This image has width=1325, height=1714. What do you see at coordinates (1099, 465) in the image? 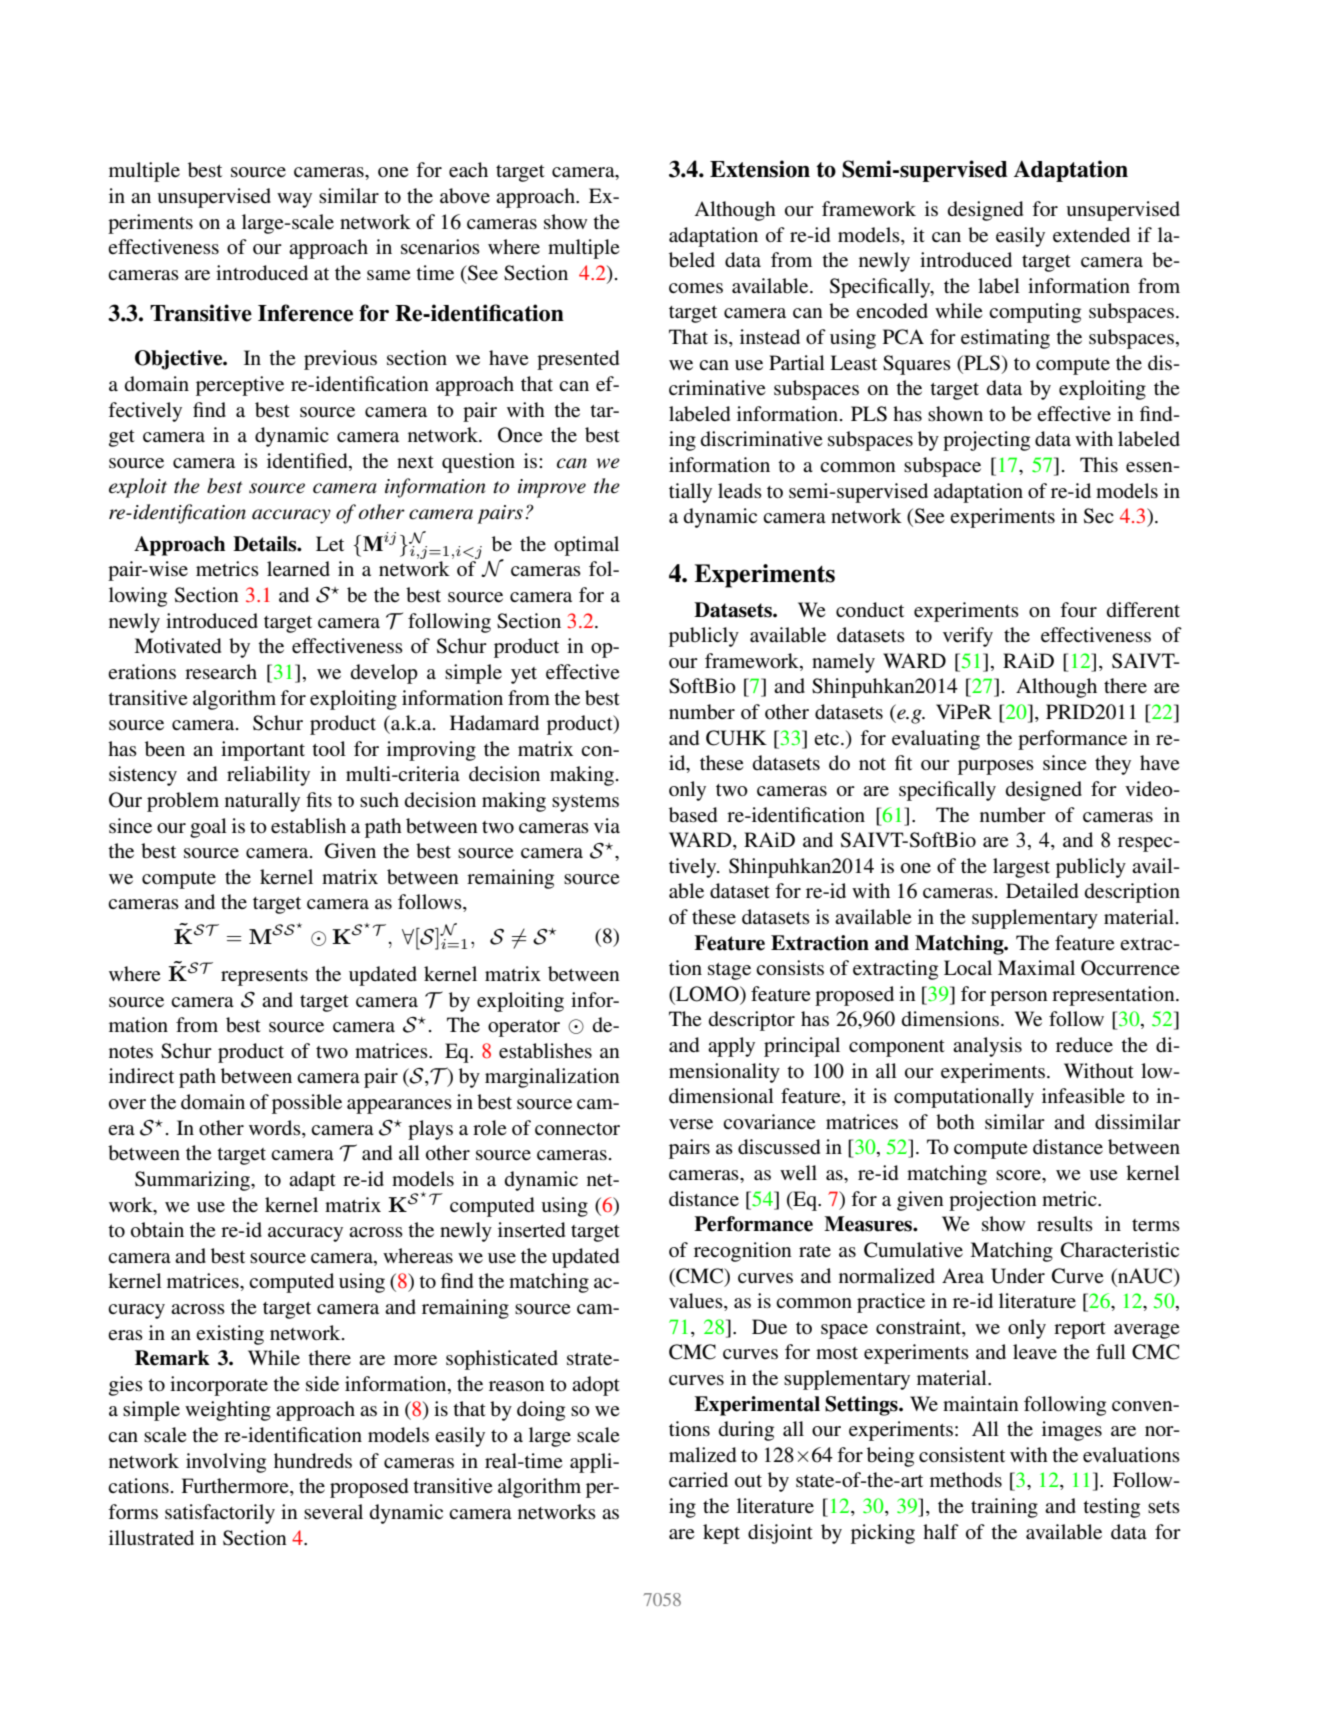
I see `This` at bounding box center [1099, 465].
